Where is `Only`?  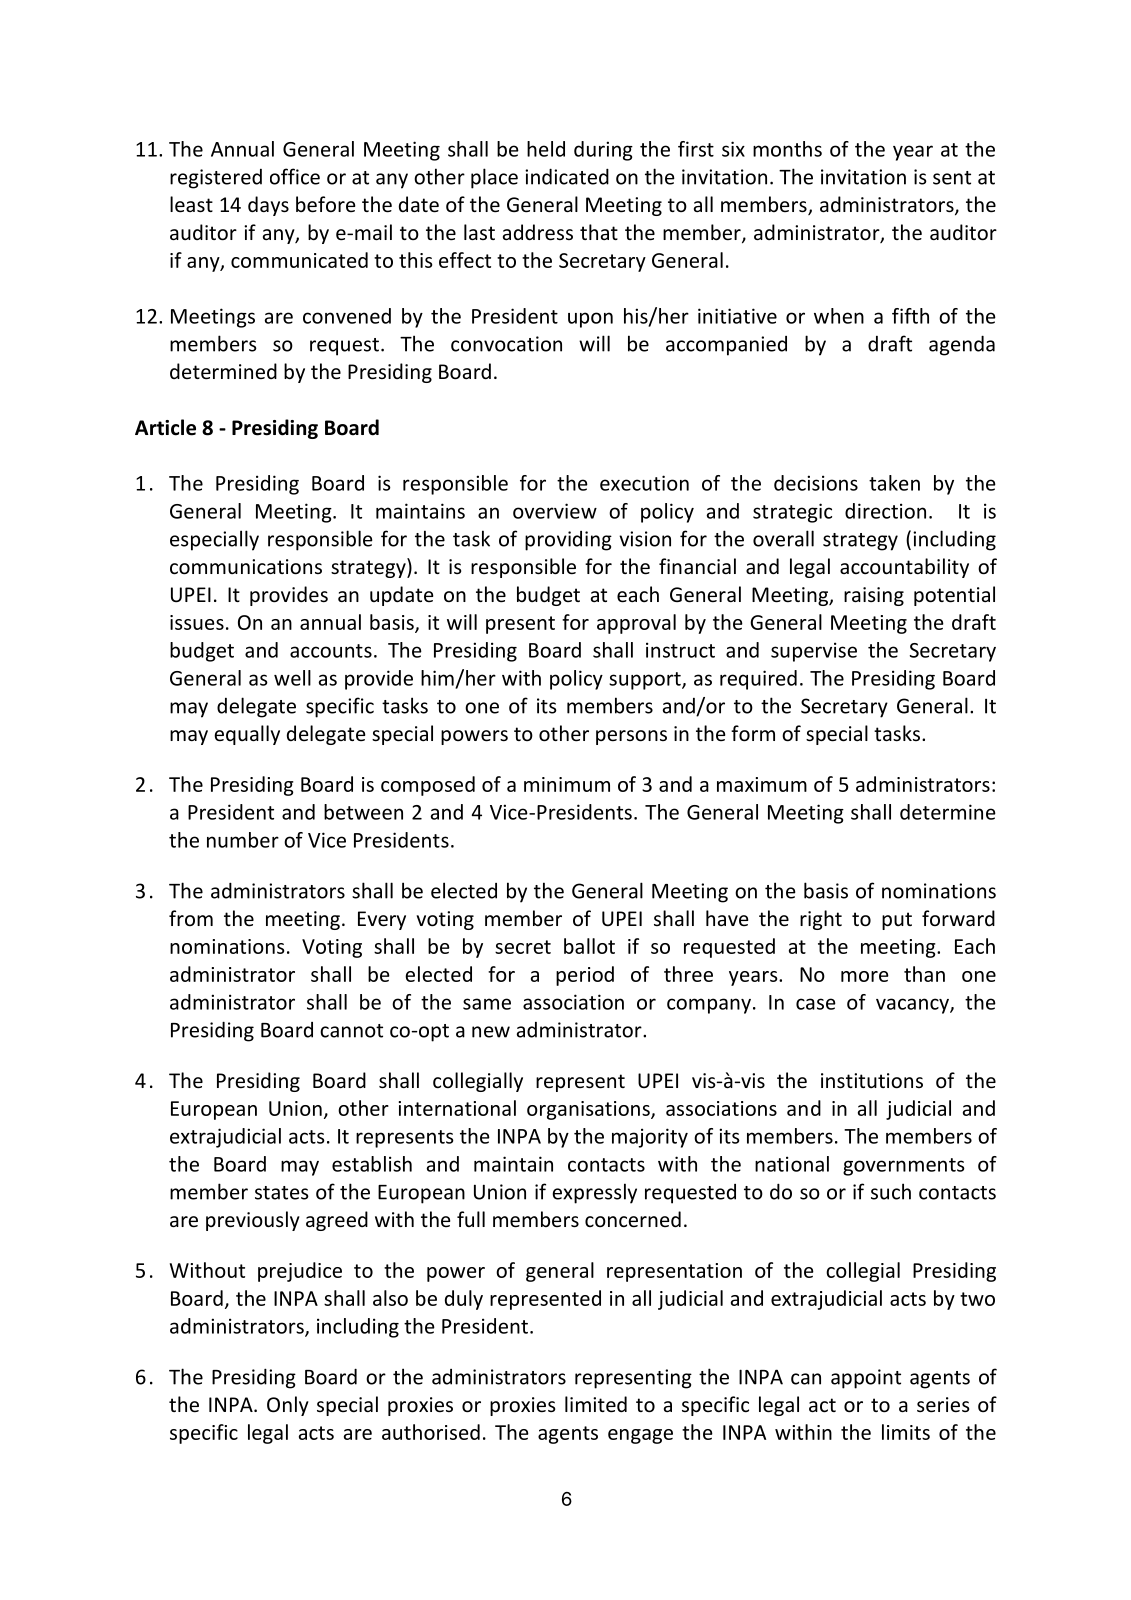 Only is located at coordinates (288, 1406).
